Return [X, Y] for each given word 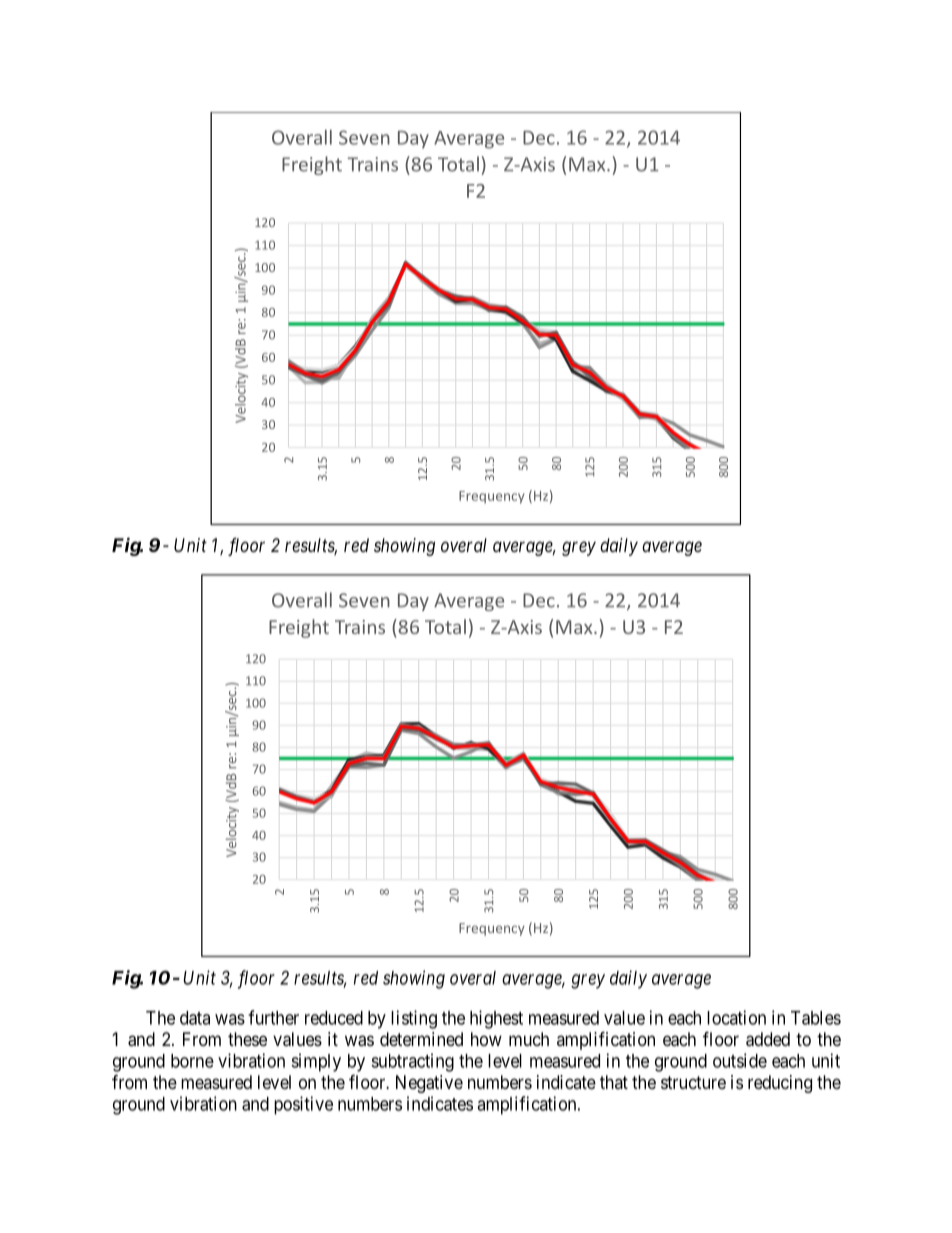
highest [496, 1019]
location [736, 1017]
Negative [429, 1084]
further [273, 1017]
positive [303, 1105]
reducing [780, 1084]
